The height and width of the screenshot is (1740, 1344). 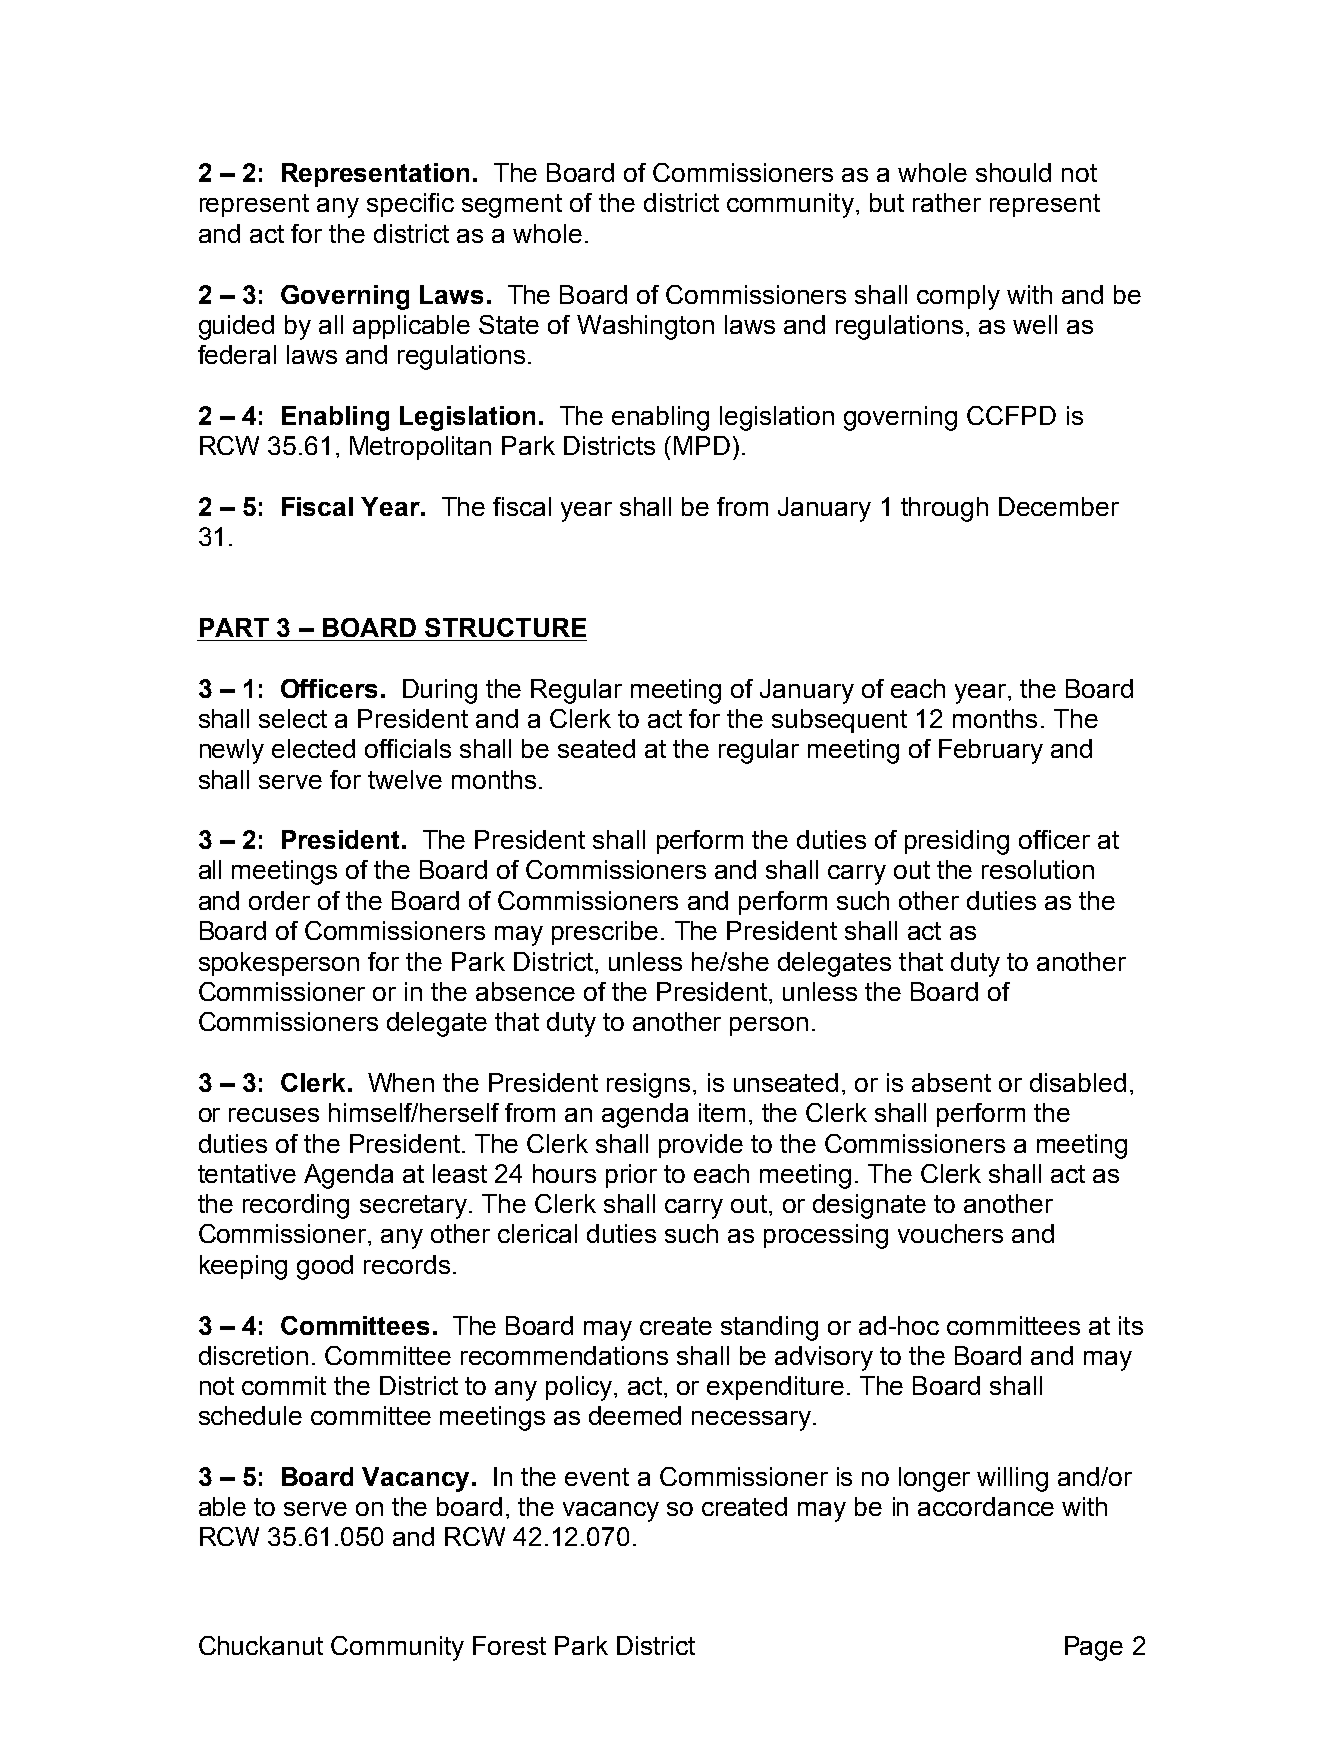 What do you see at coordinates (1013, 172) in the screenshot?
I see `should` at bounding box center [1013, 172].
